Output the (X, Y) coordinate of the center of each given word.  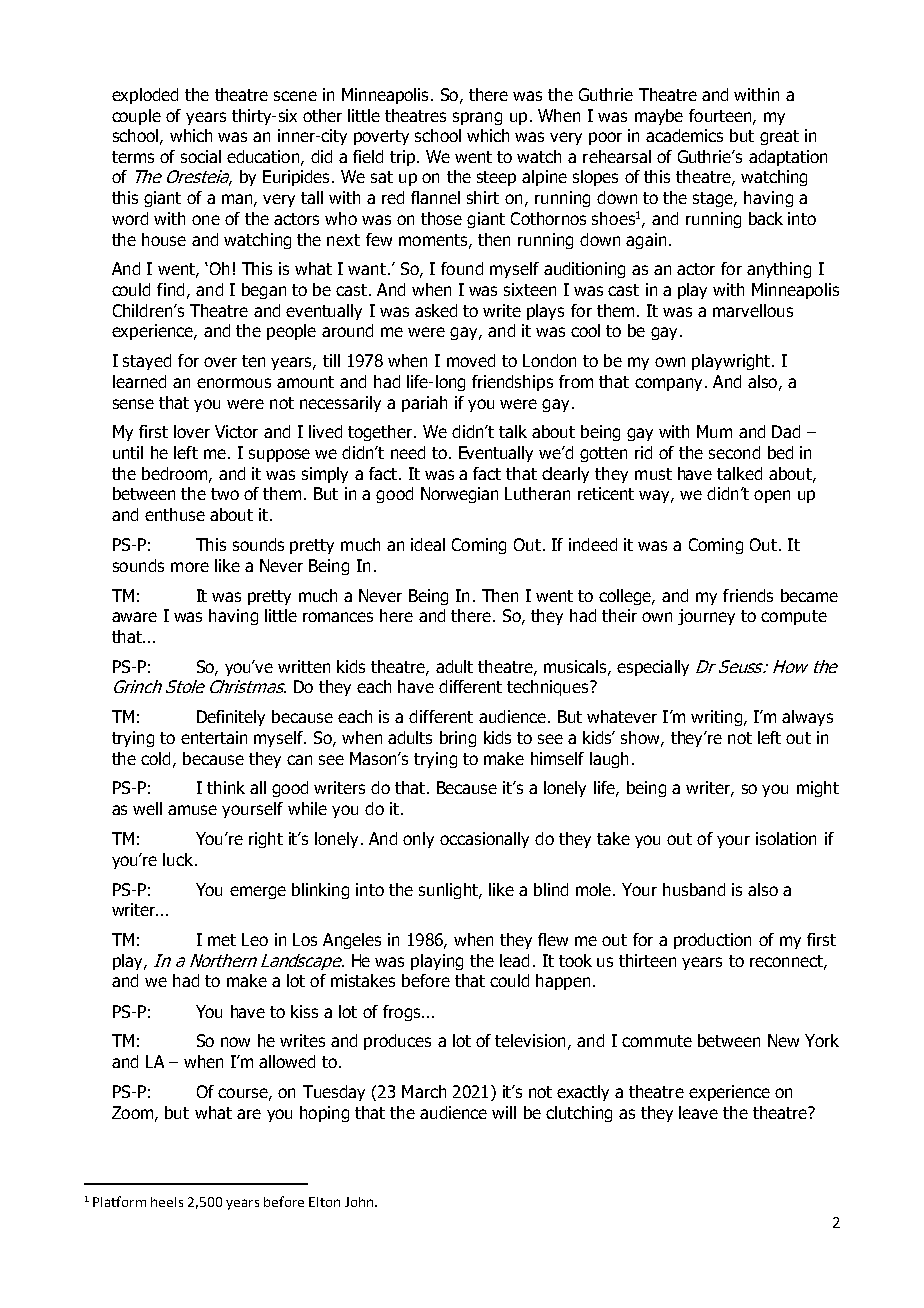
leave (698, 1112)
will (504, 1112)
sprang (477, 118)
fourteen (721, 116)
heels (167, 1202)
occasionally (484, 840)
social (201, 156)
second (734, 452)
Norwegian (459, 495)
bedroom (176, 474)
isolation (786, 838)
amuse (192, 810)
